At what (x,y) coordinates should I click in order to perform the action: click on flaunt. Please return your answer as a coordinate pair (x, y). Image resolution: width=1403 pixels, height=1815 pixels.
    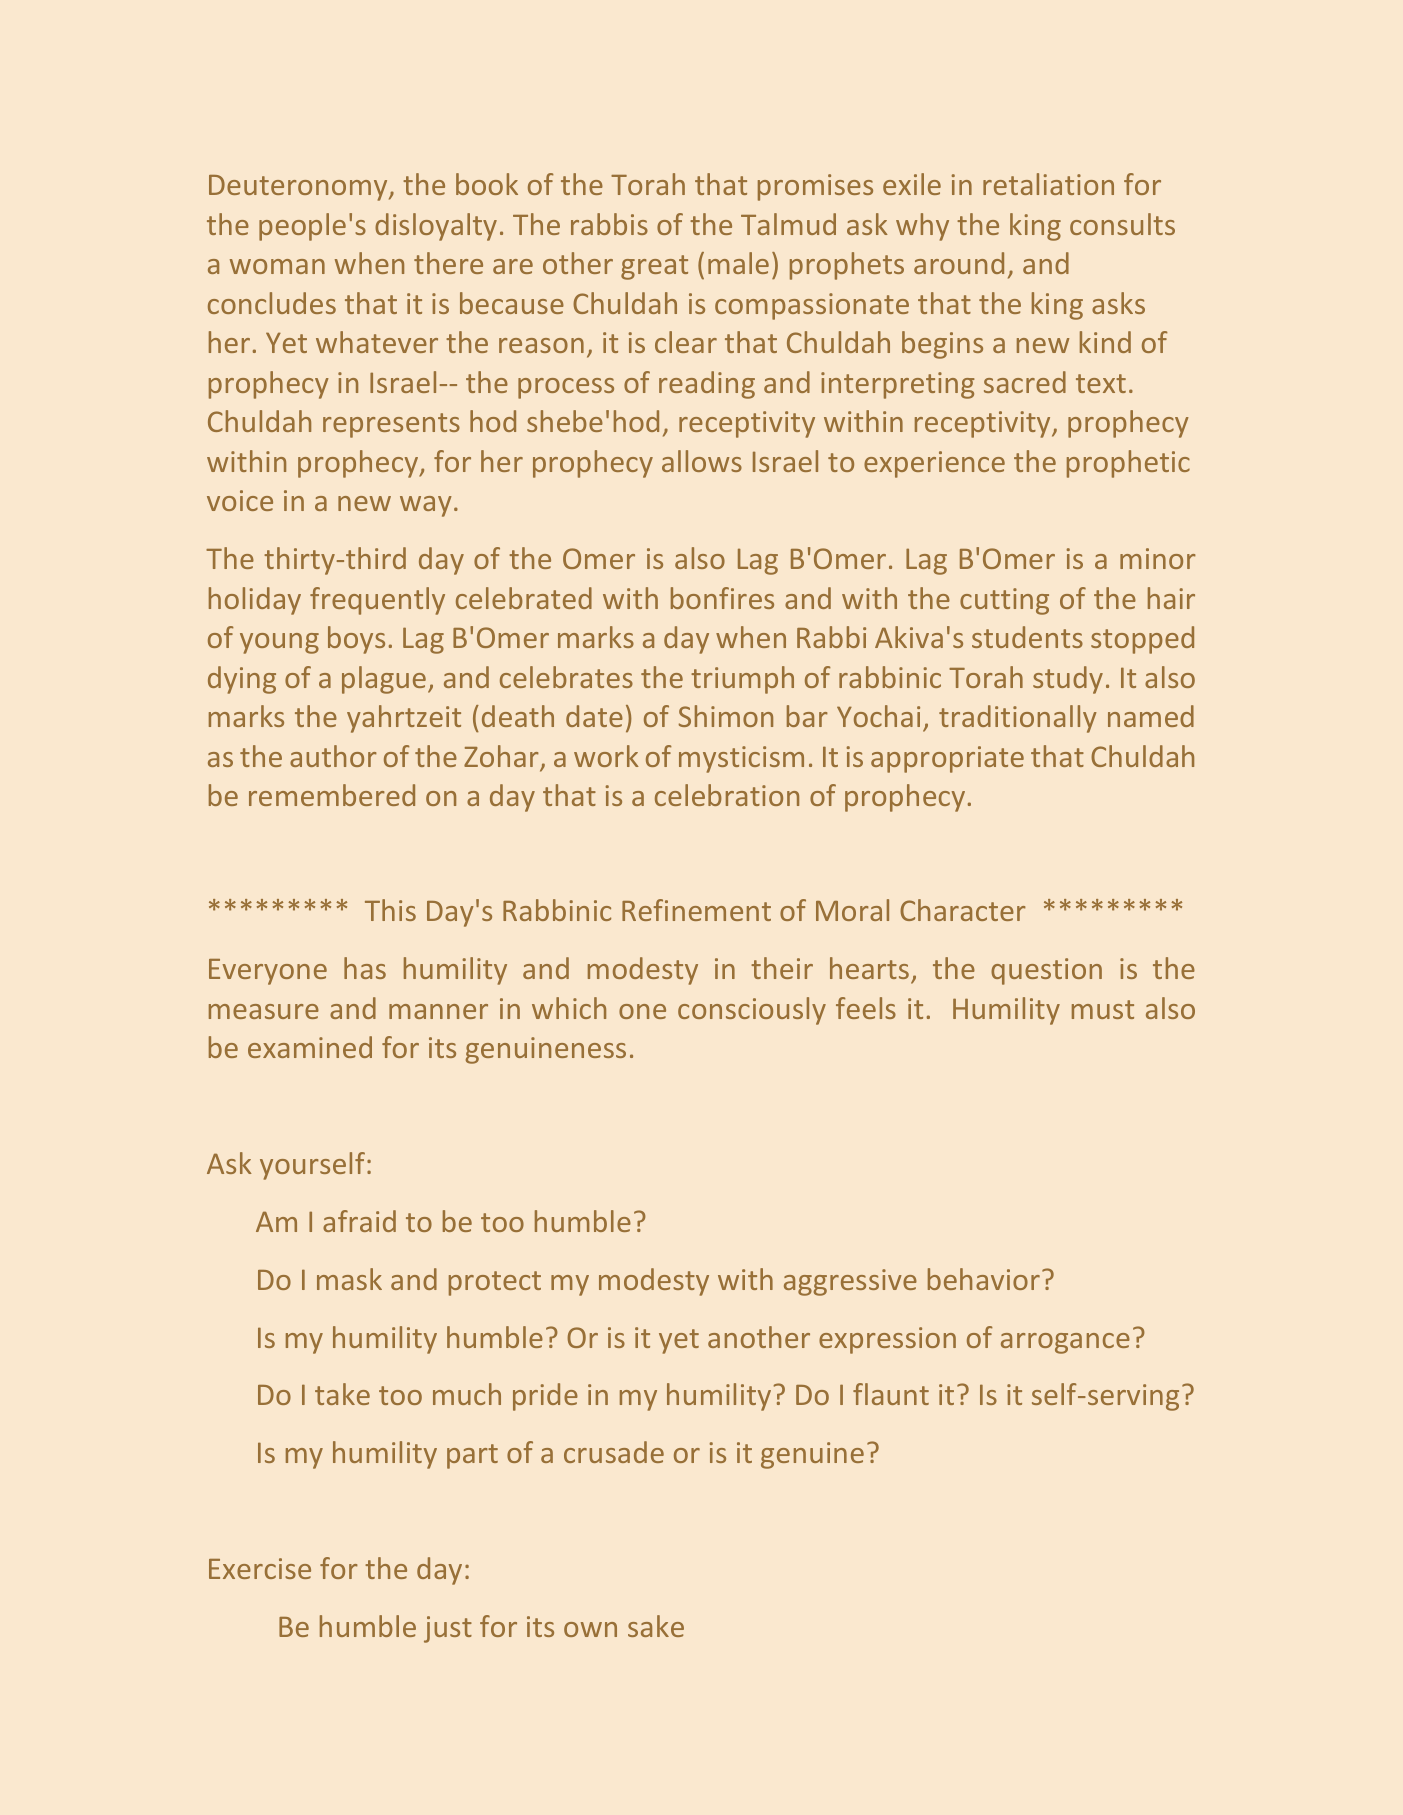
    Looking at the image, I should click on (891, 1394).
